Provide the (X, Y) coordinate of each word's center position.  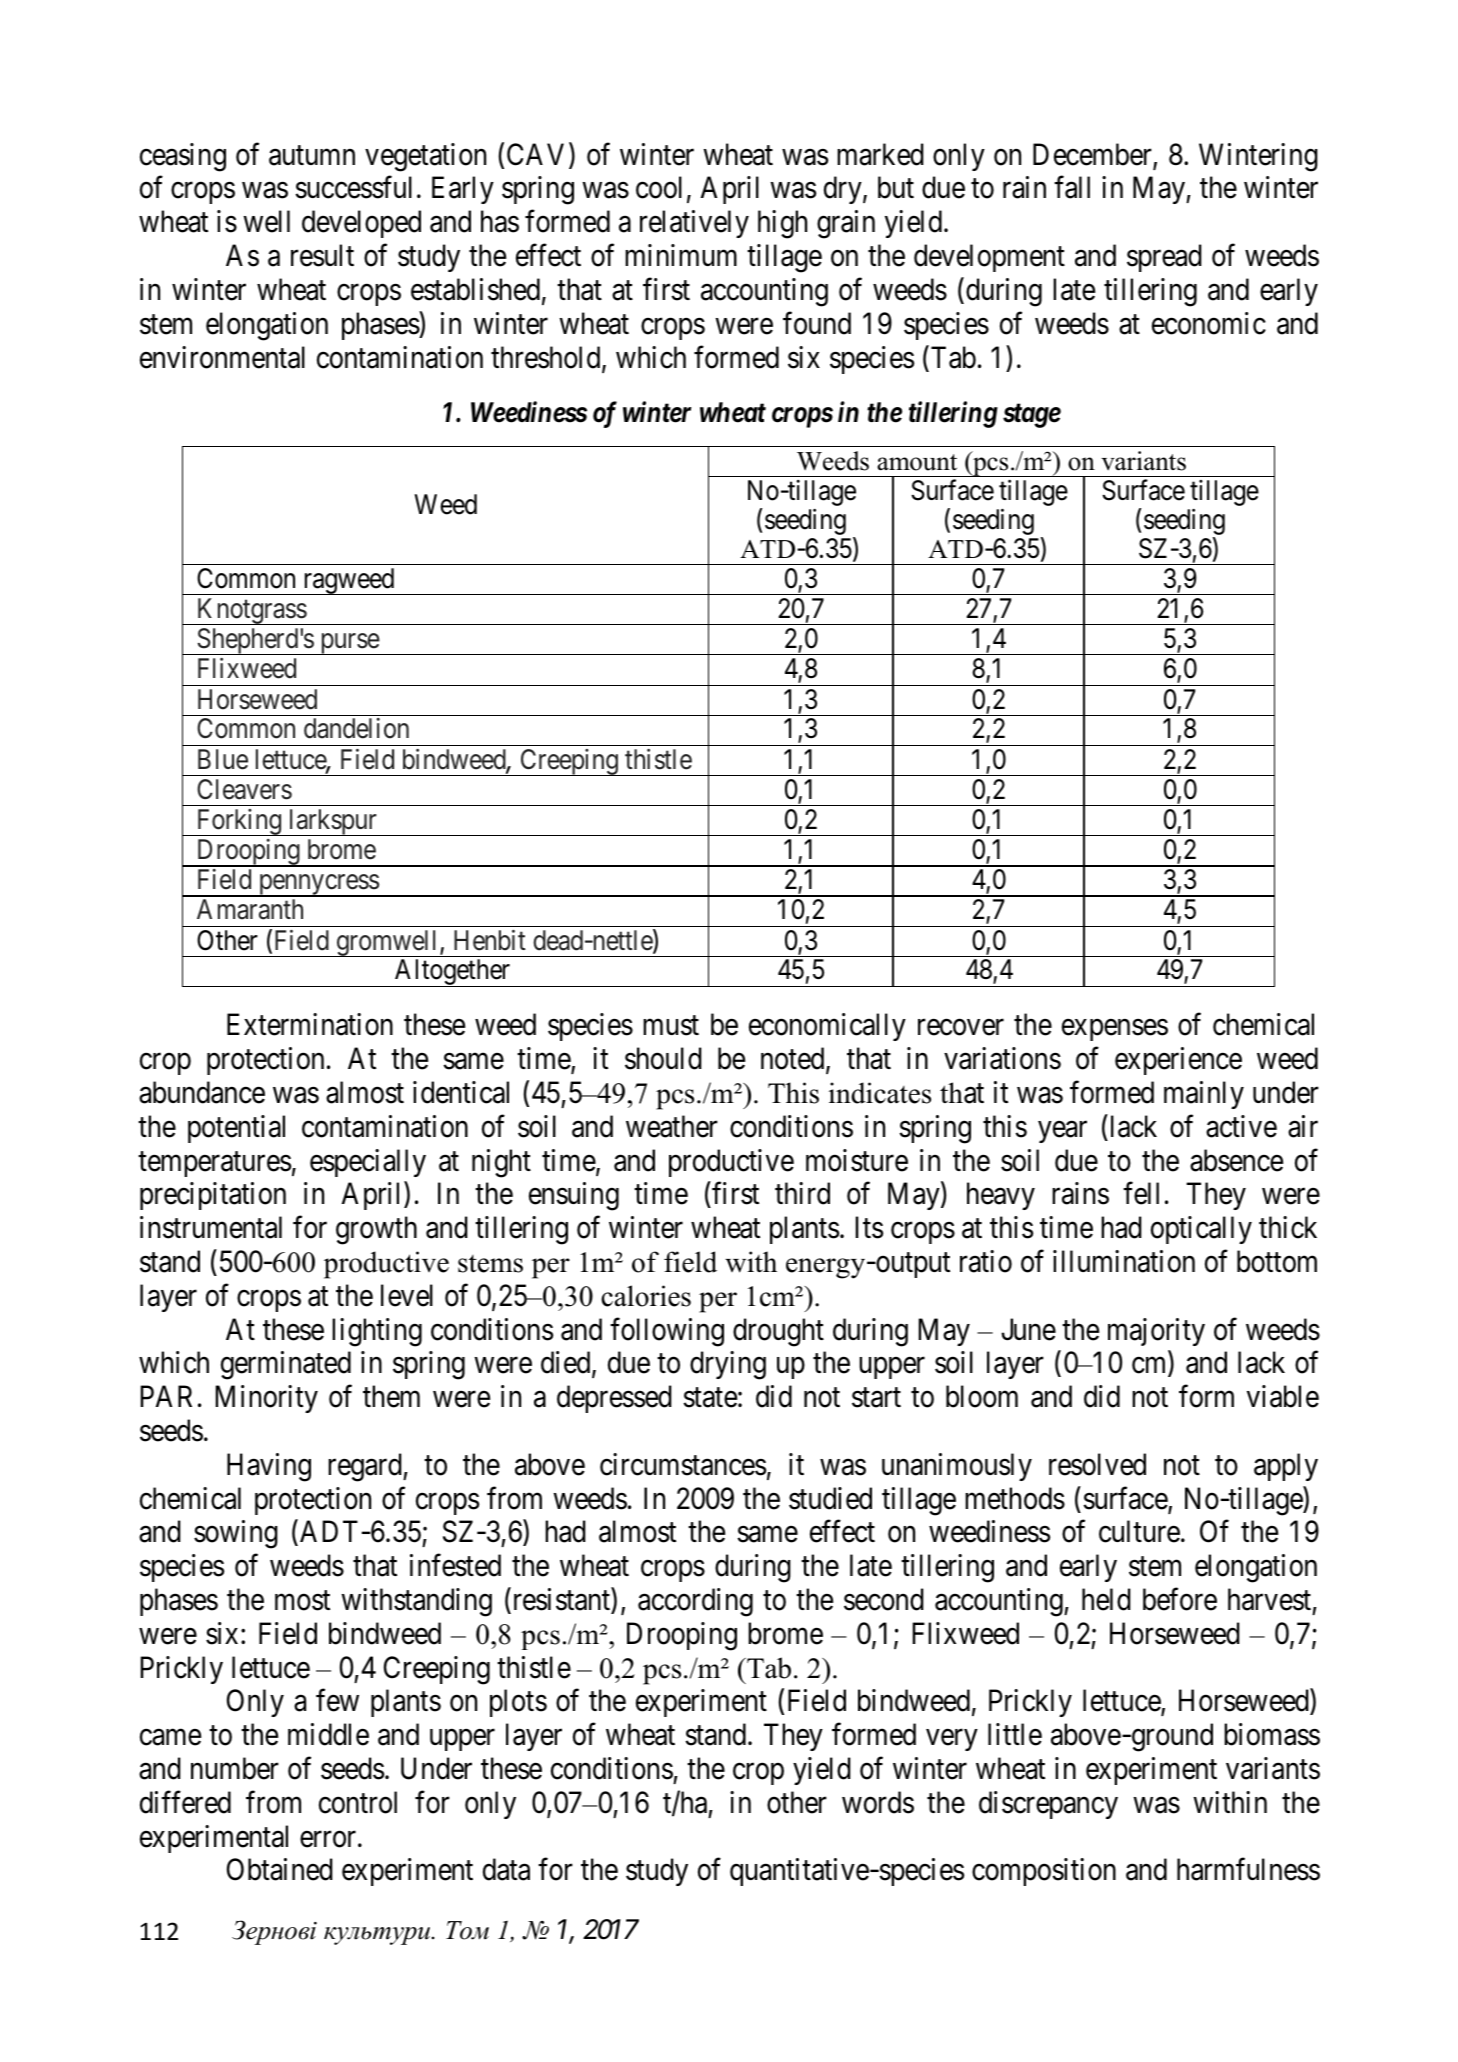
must (671, 1026)
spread (1164, 258)
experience (1178, 1061)
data (506, 1869)
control (358, 1802)
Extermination (310, 1024)
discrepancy (1048, 1805)
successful (353, 187)
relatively (694, 224)
